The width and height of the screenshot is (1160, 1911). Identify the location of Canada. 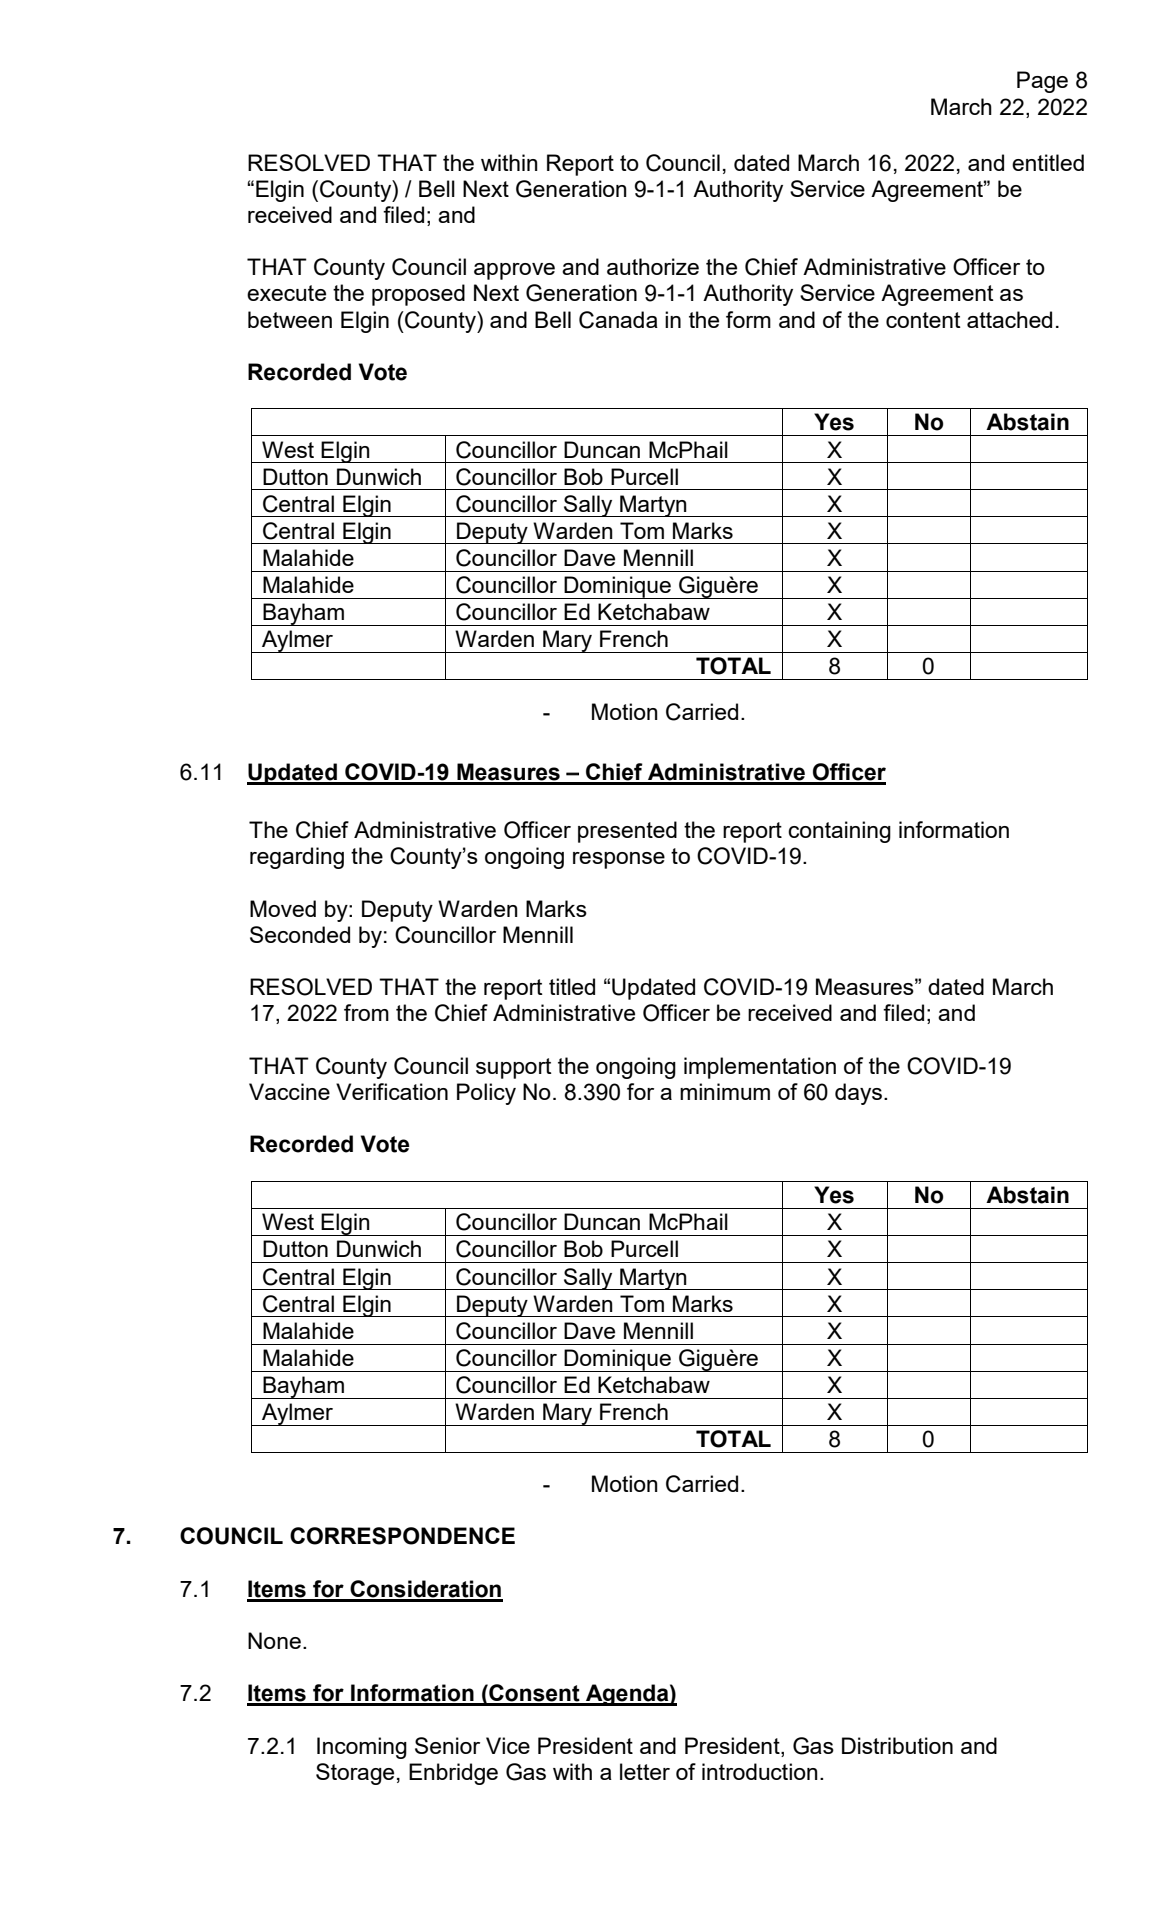
(618, 320).
